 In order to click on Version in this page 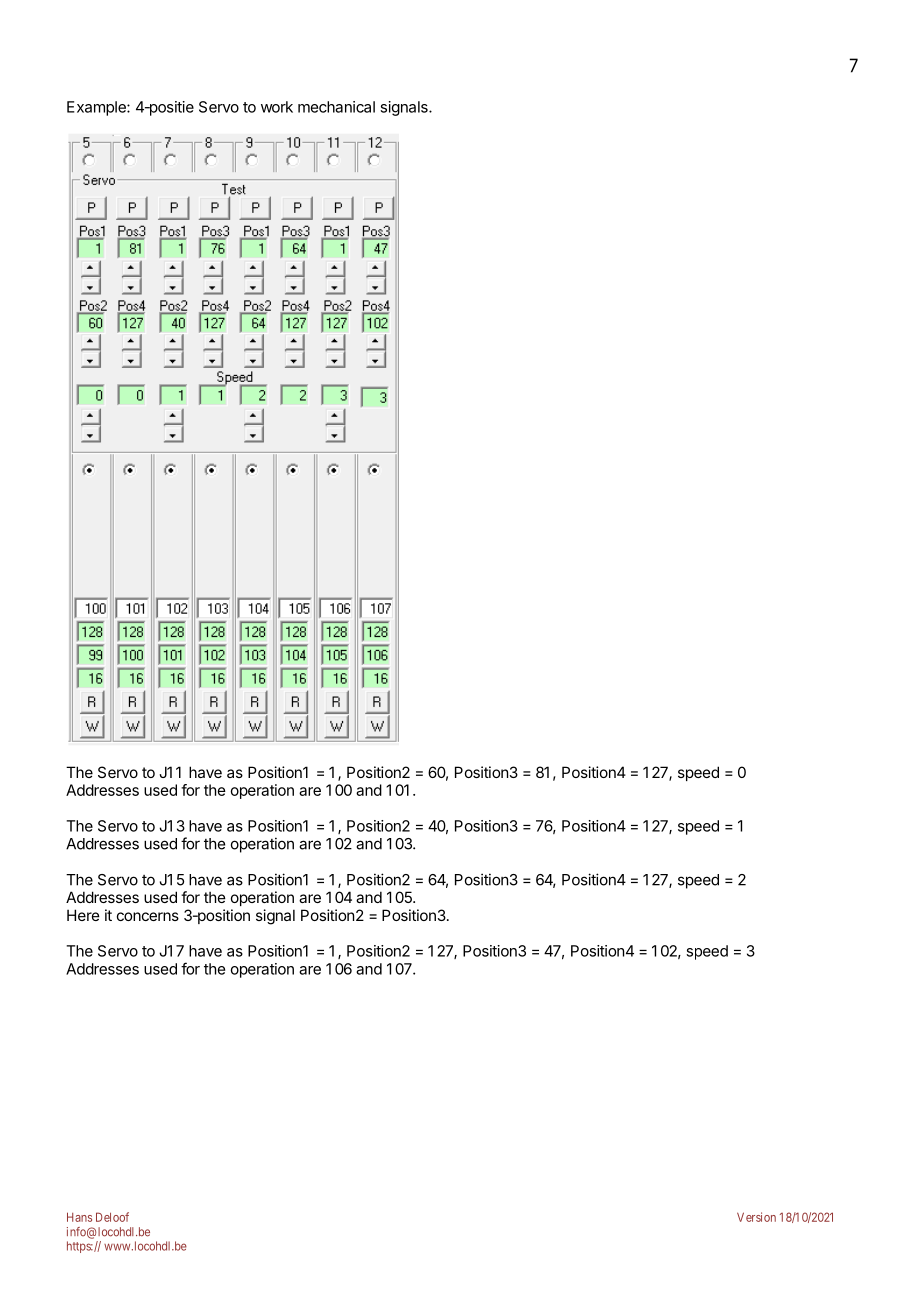, I will do `click(756, 1217)`.
